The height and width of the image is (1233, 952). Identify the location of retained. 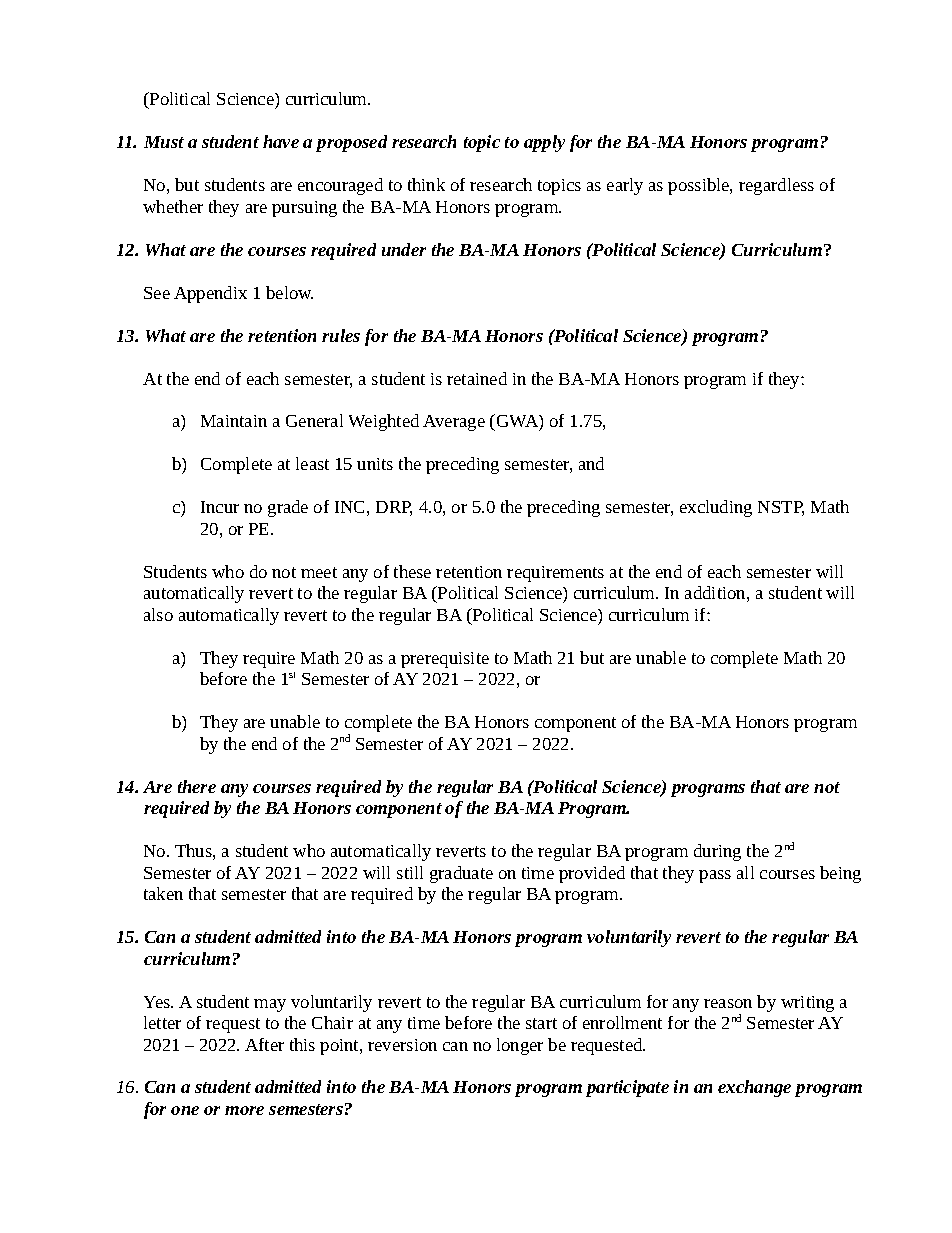
(477, 378).
